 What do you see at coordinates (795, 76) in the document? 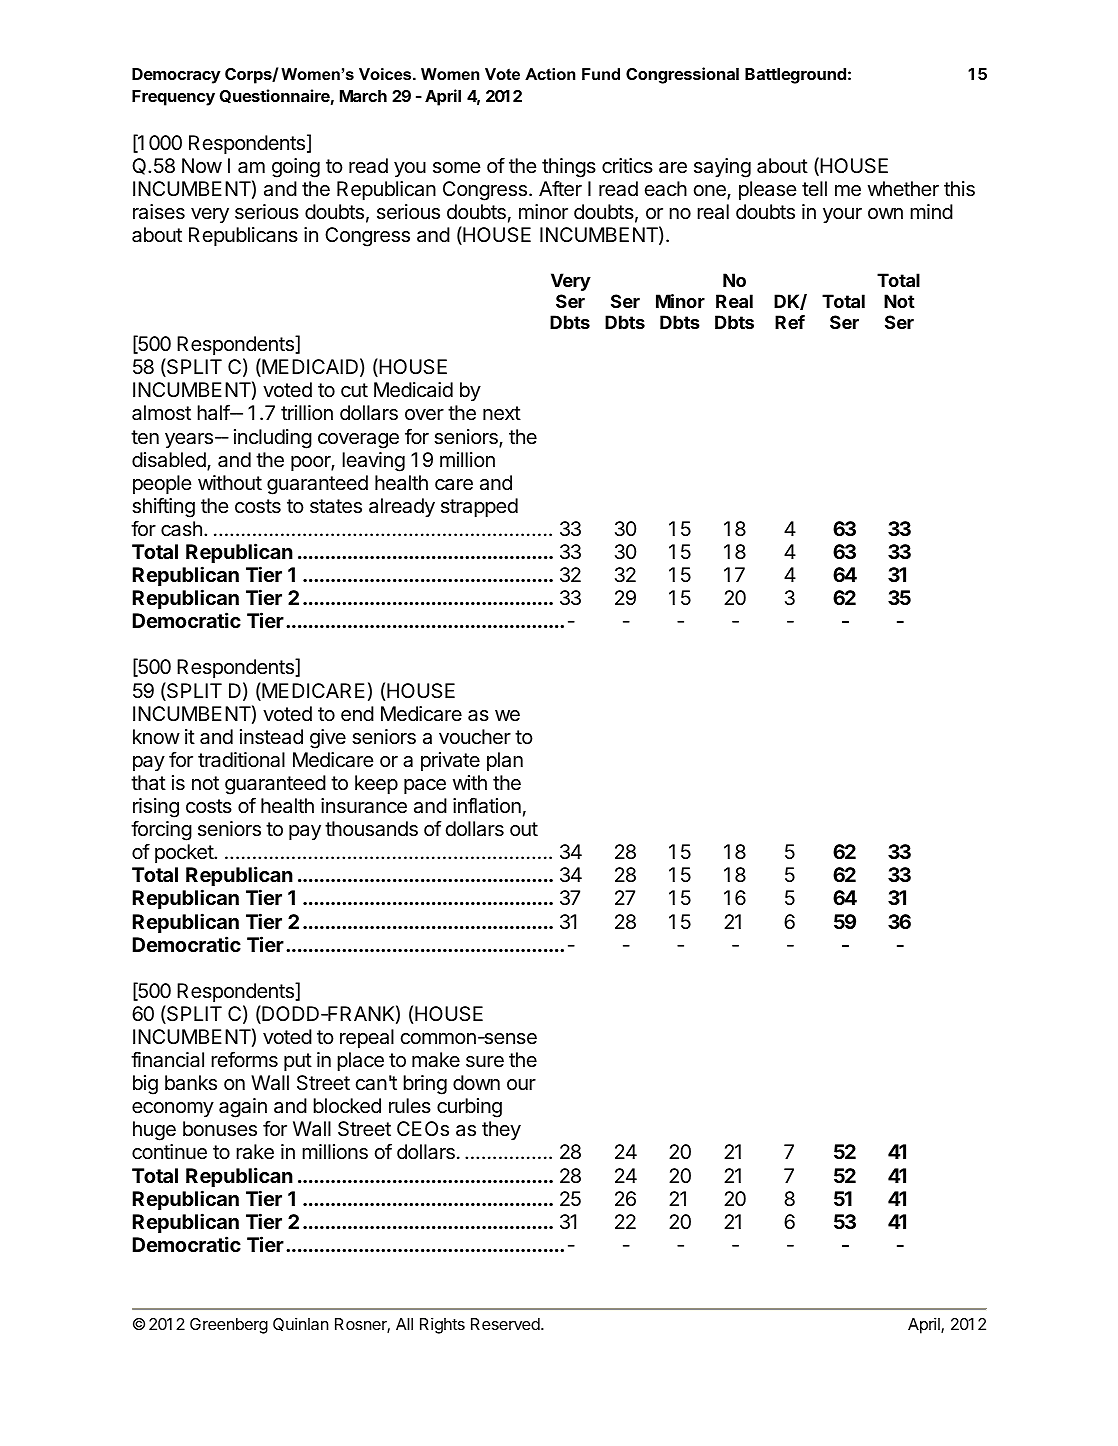
I see `Battleground` at bounding box center [795, 76].
